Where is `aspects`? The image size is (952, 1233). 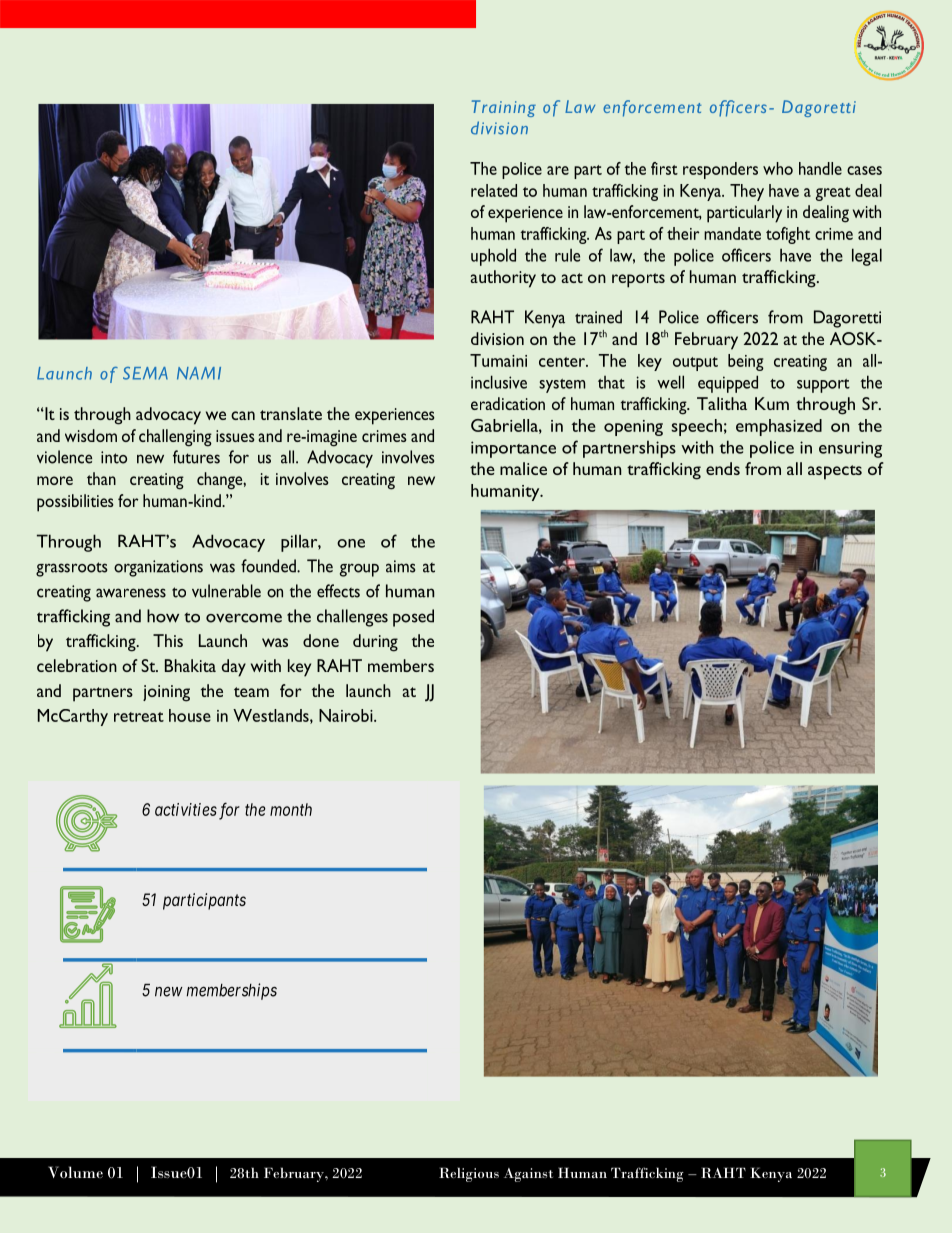 aspects is located at coordinates (835, 472).
